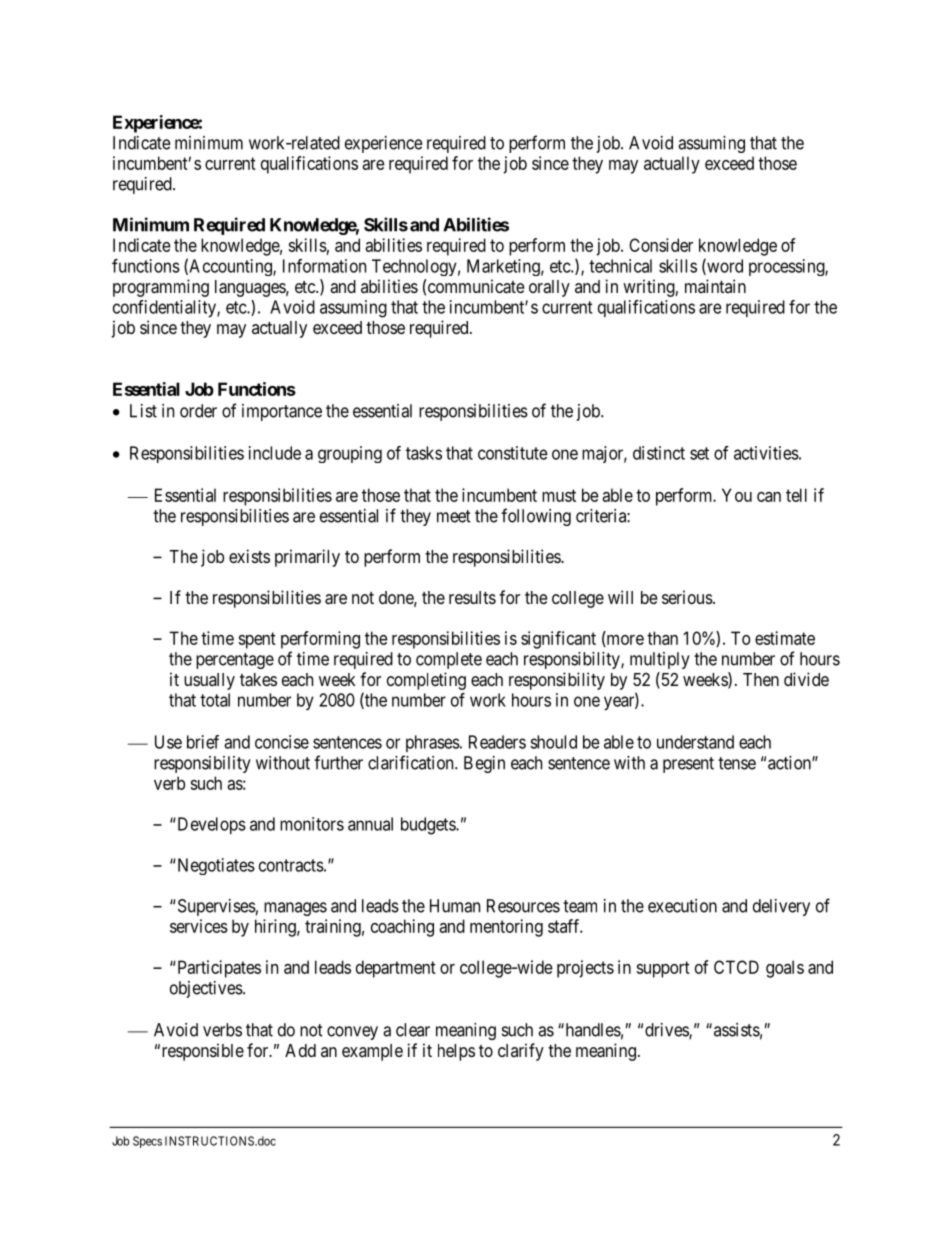 The width and height of the page is (952, 1233). What do you see at coordinates (682, 906) in the page?
I see `execution` at bounding box center [682, 906].
